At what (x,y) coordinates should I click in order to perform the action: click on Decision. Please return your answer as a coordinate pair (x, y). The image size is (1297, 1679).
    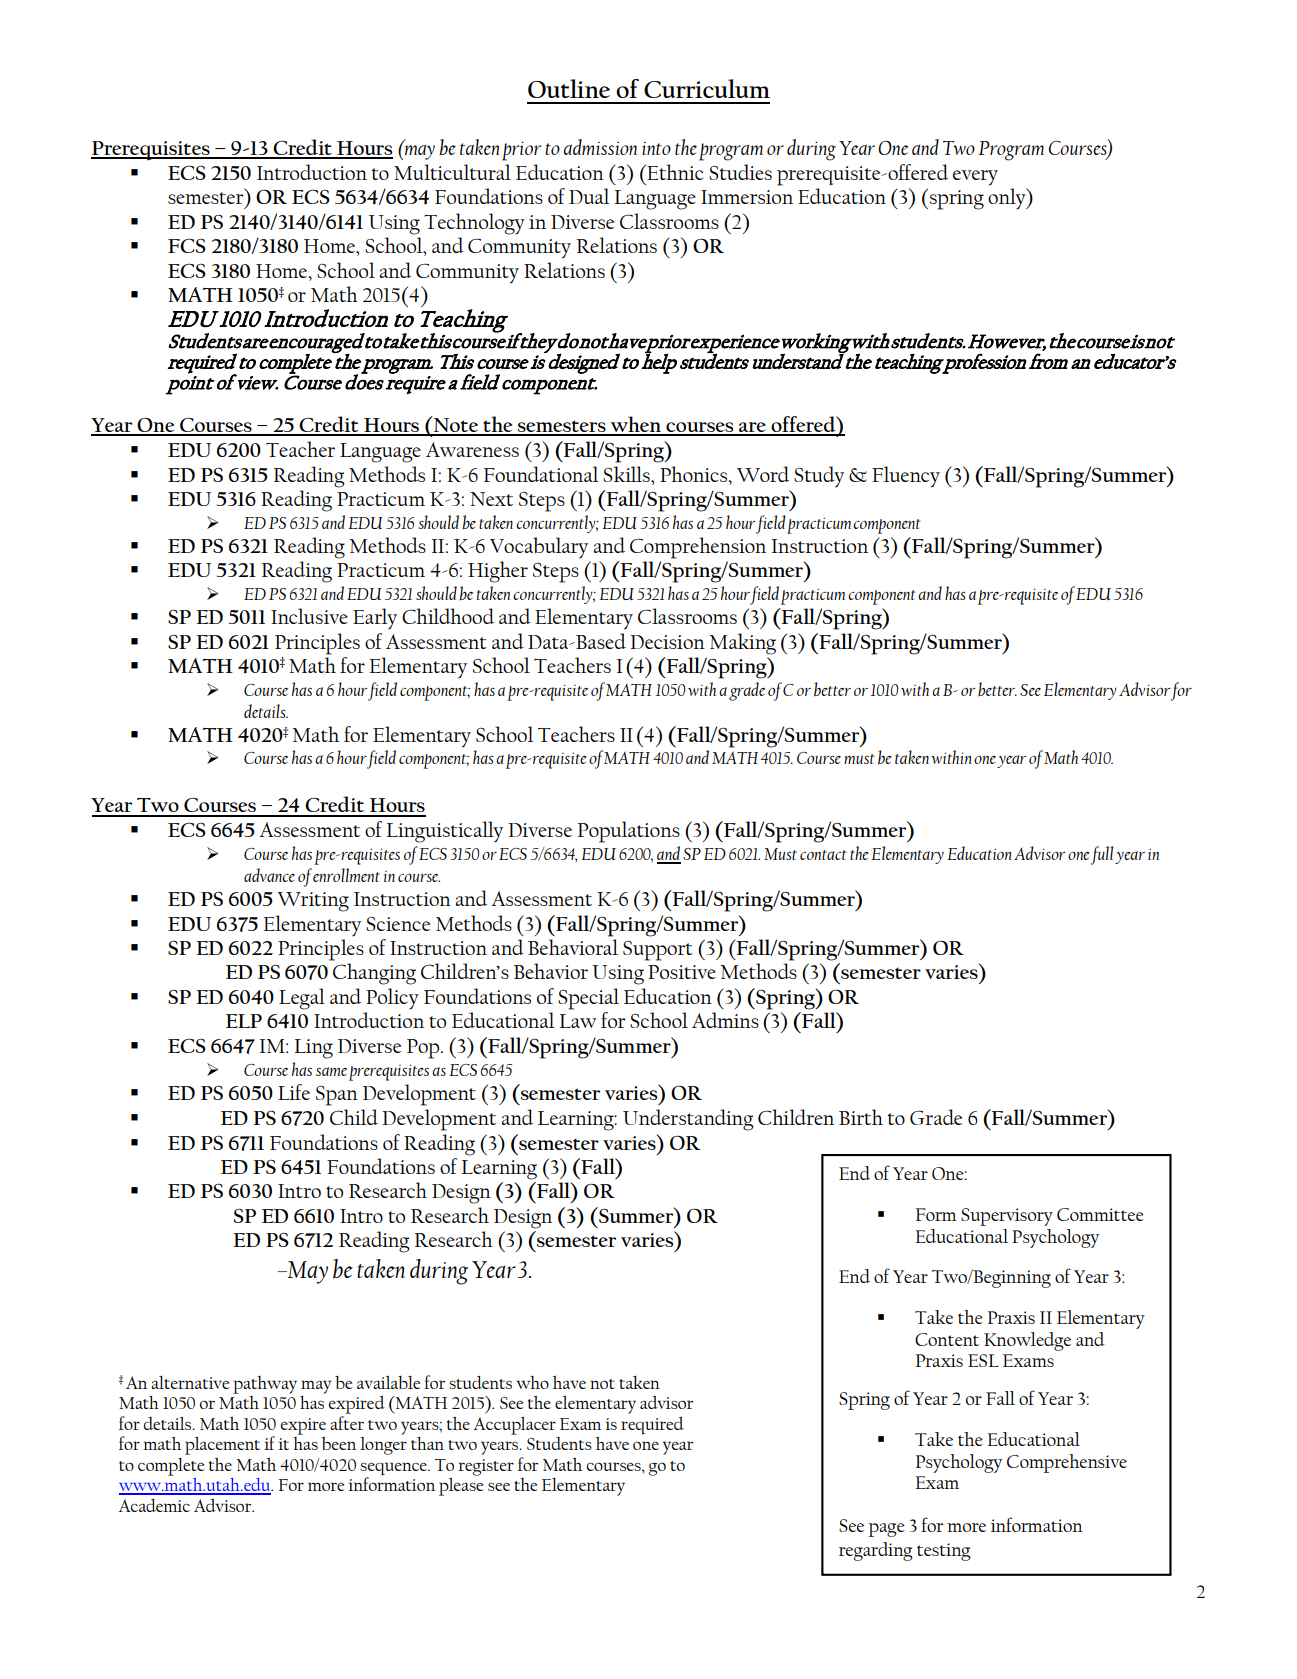
    Looking at the image, I should click on (667, 642).
